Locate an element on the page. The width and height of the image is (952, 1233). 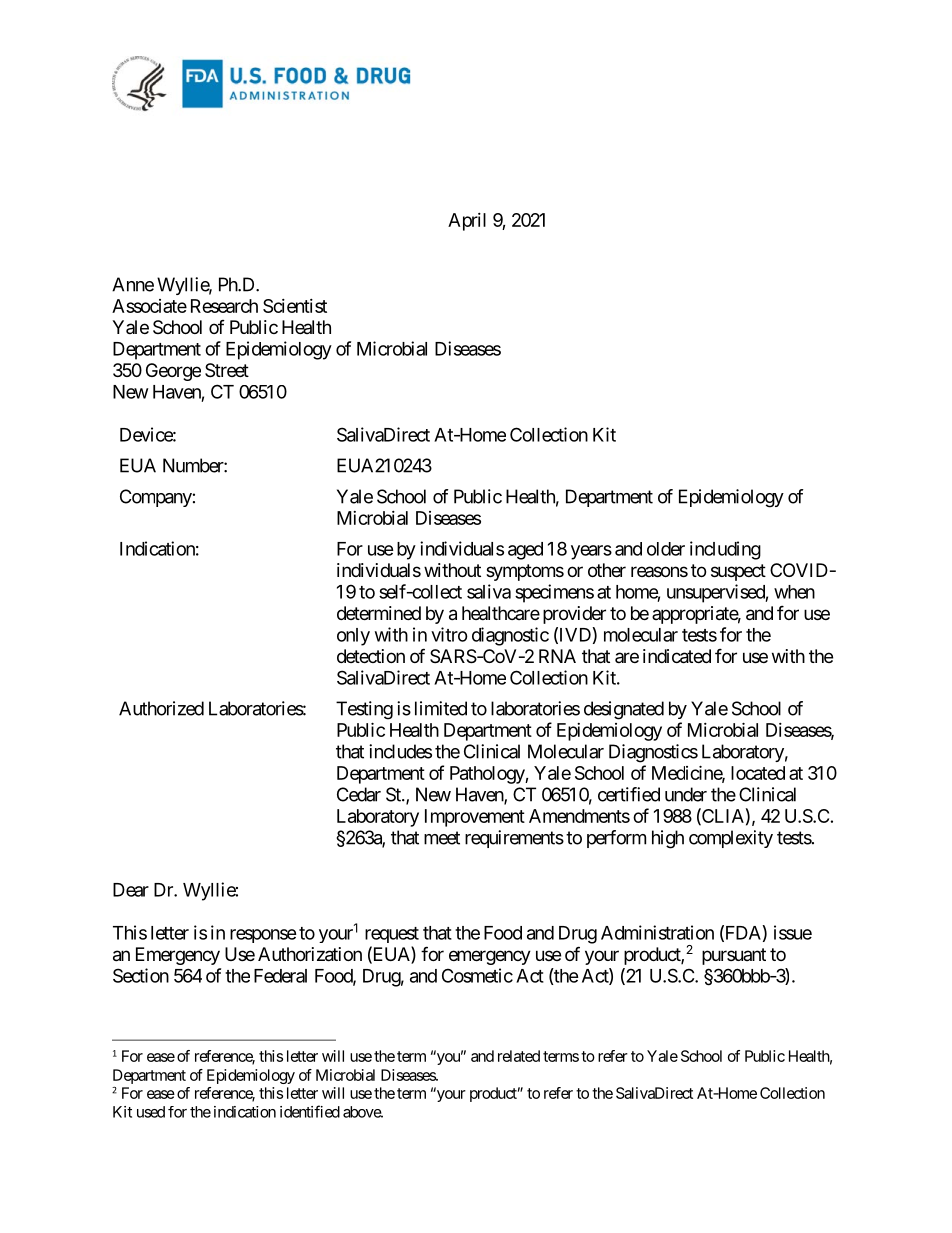
Research is located at coordinates (224, 306).
